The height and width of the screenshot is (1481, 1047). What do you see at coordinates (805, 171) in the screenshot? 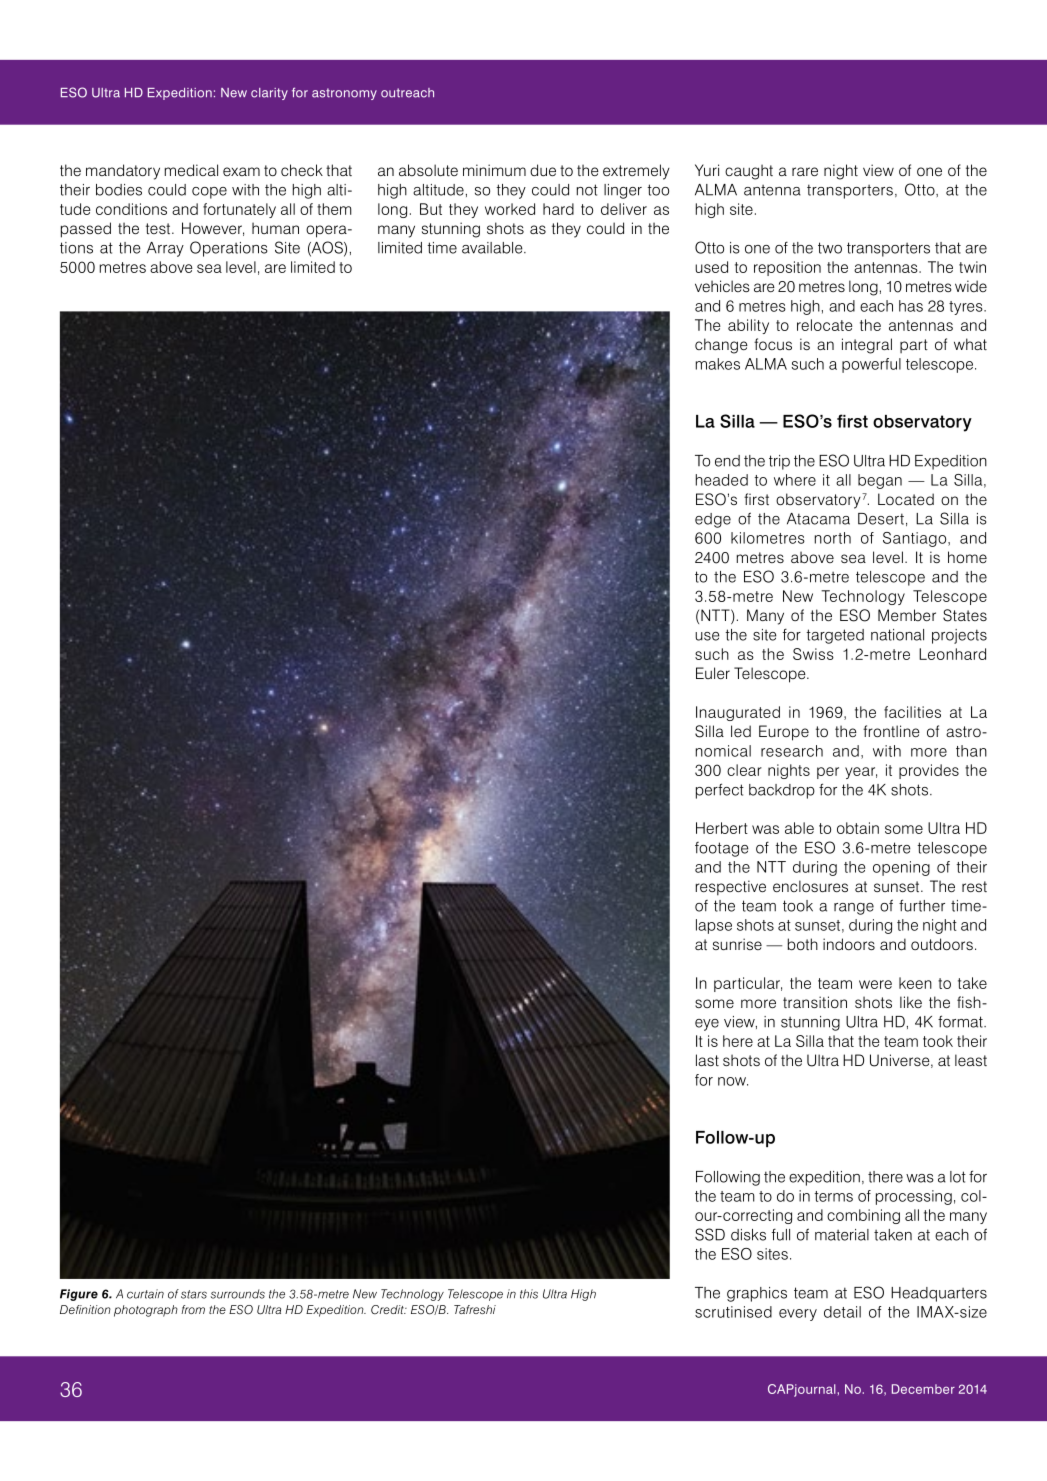
I see `rare` at bounding box center [805, 171].
